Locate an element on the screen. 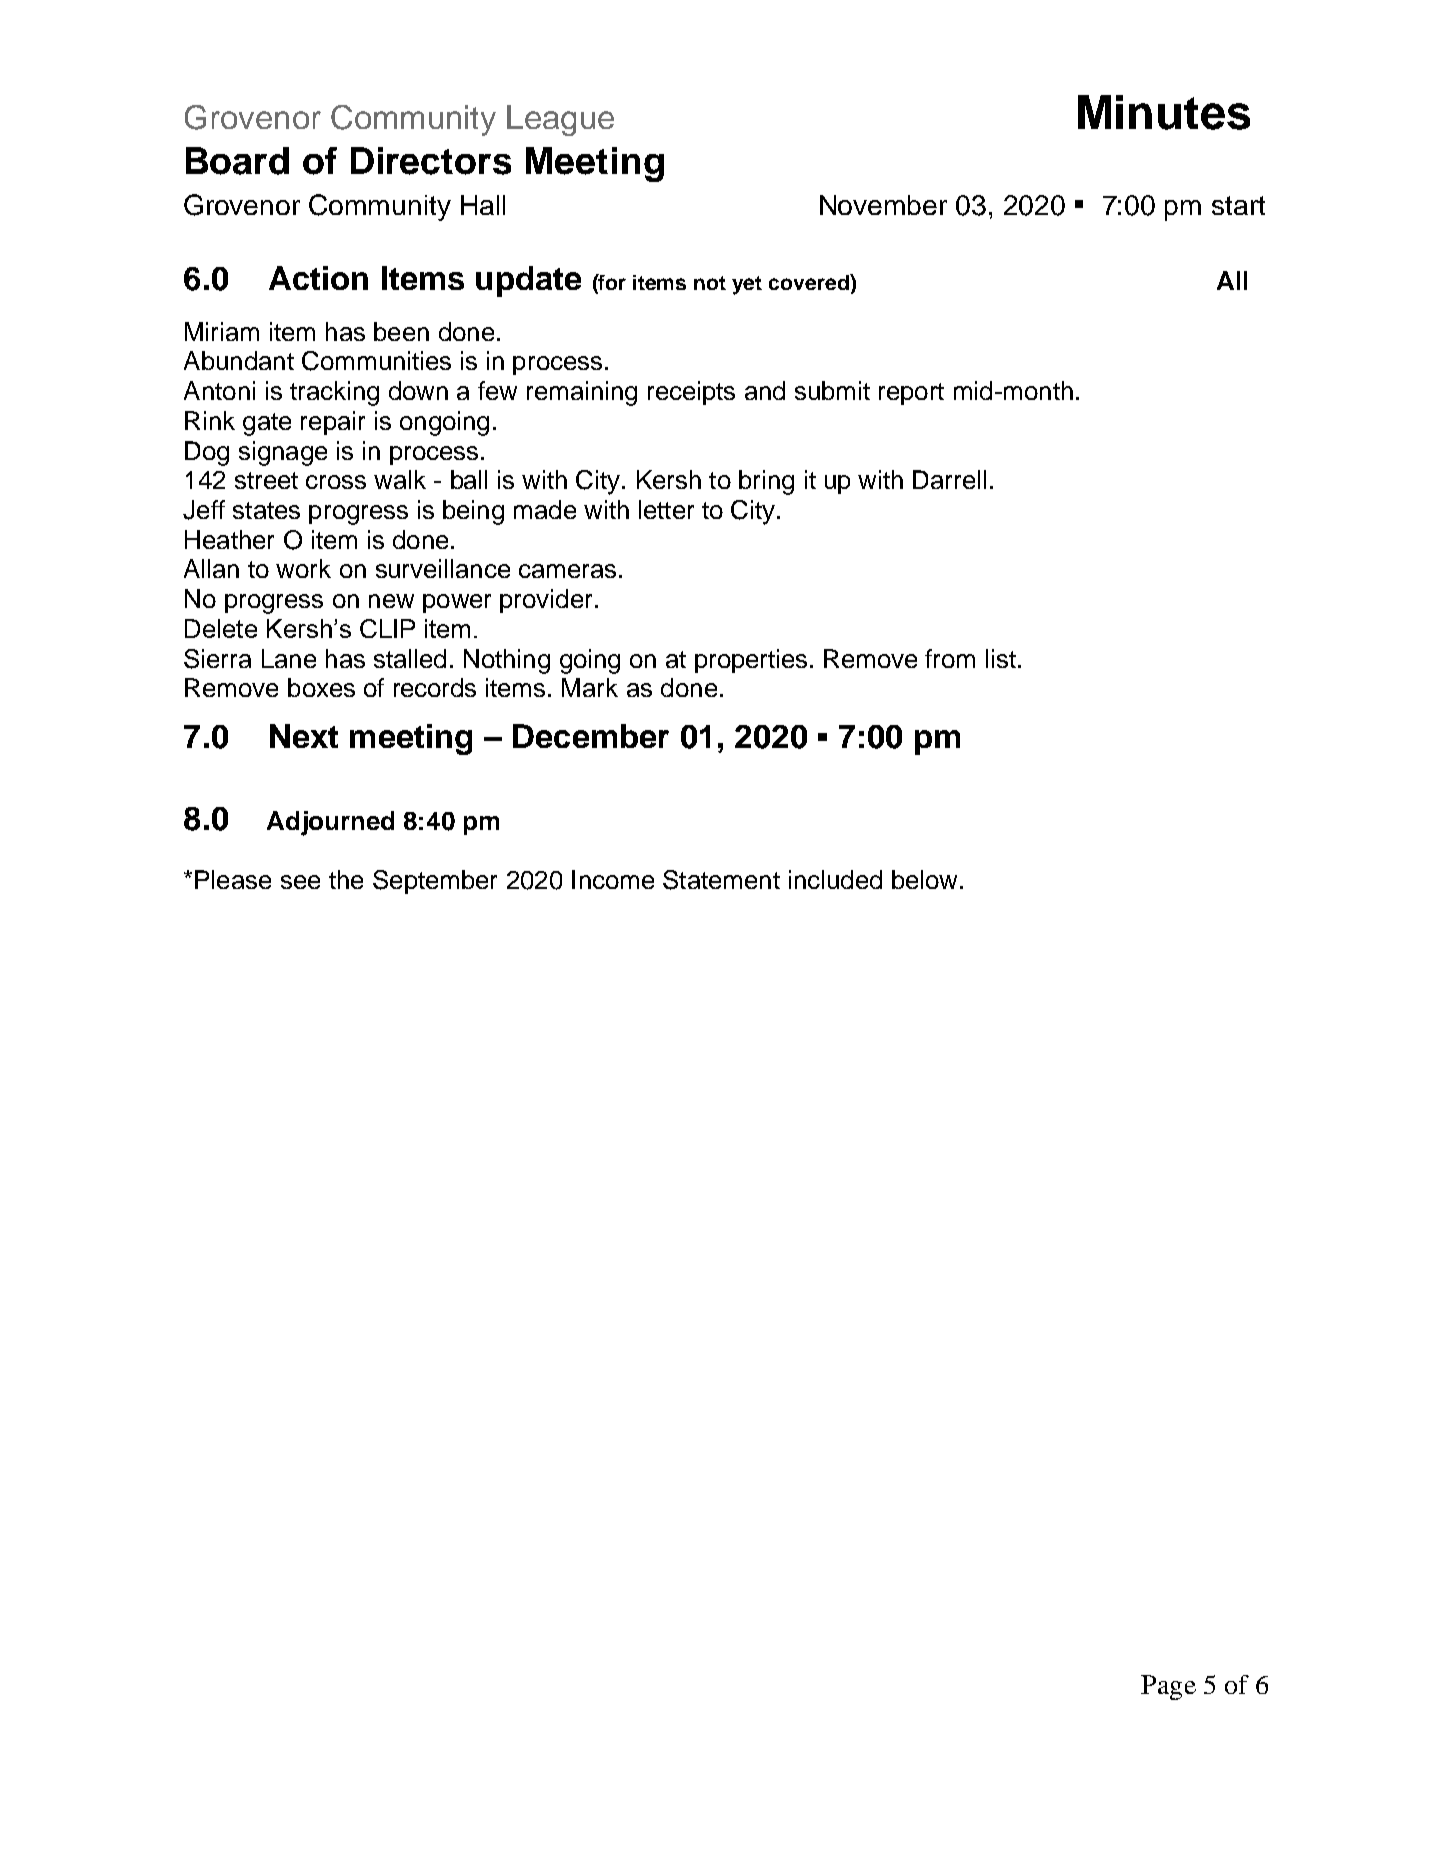 The width and height of the screenshot is (1438, 1861). below is located at coordinates (926, 879).
